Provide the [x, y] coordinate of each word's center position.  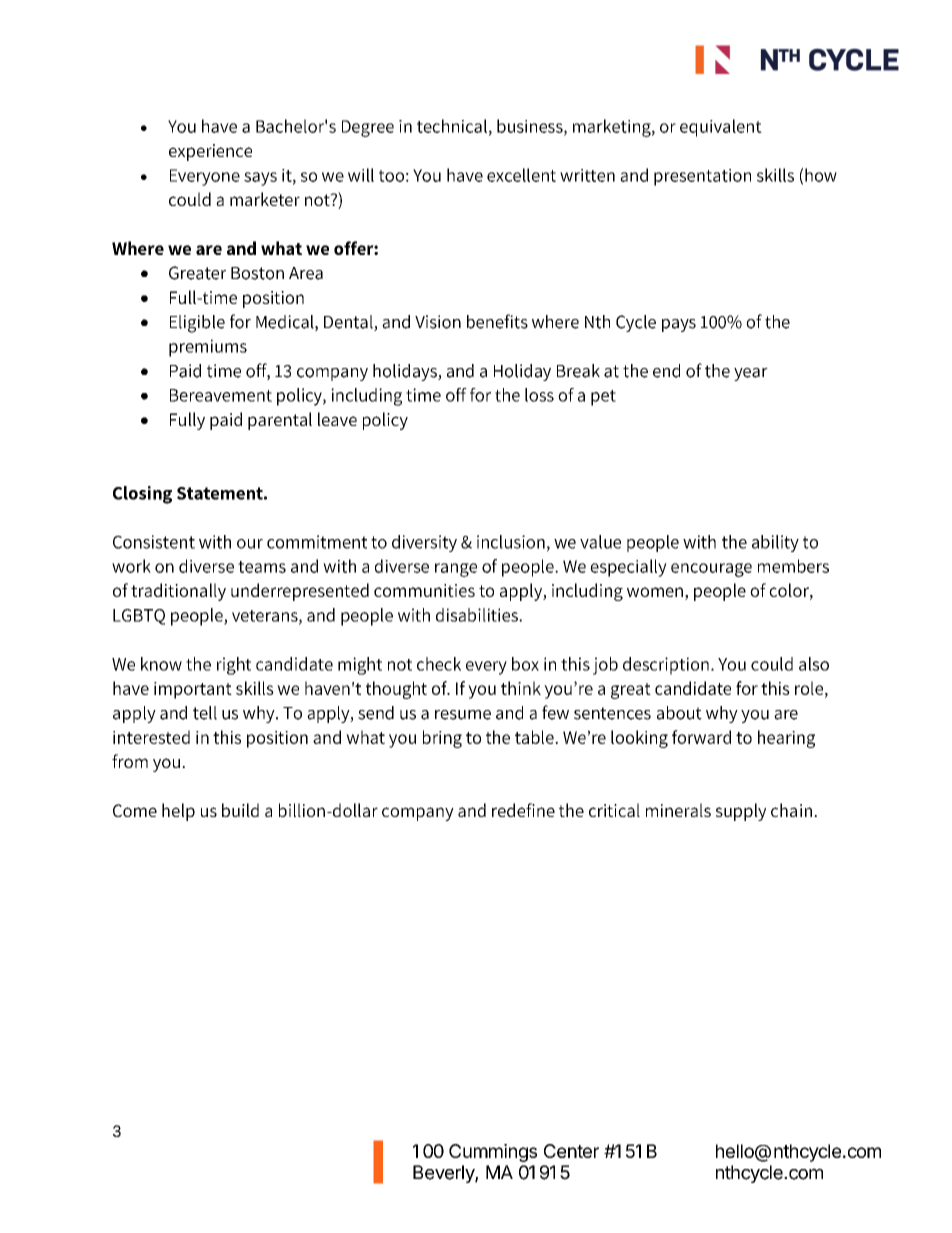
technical [452, 126]
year [751, 374]
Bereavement [221, 395]
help [178, 812]
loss [539, 395]
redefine [523, 810]
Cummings [493, 1153]
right [234, 666]
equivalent [721, 128]
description [666, 666]
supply [741, 812]
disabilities [478, 615]
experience [210, 152]
